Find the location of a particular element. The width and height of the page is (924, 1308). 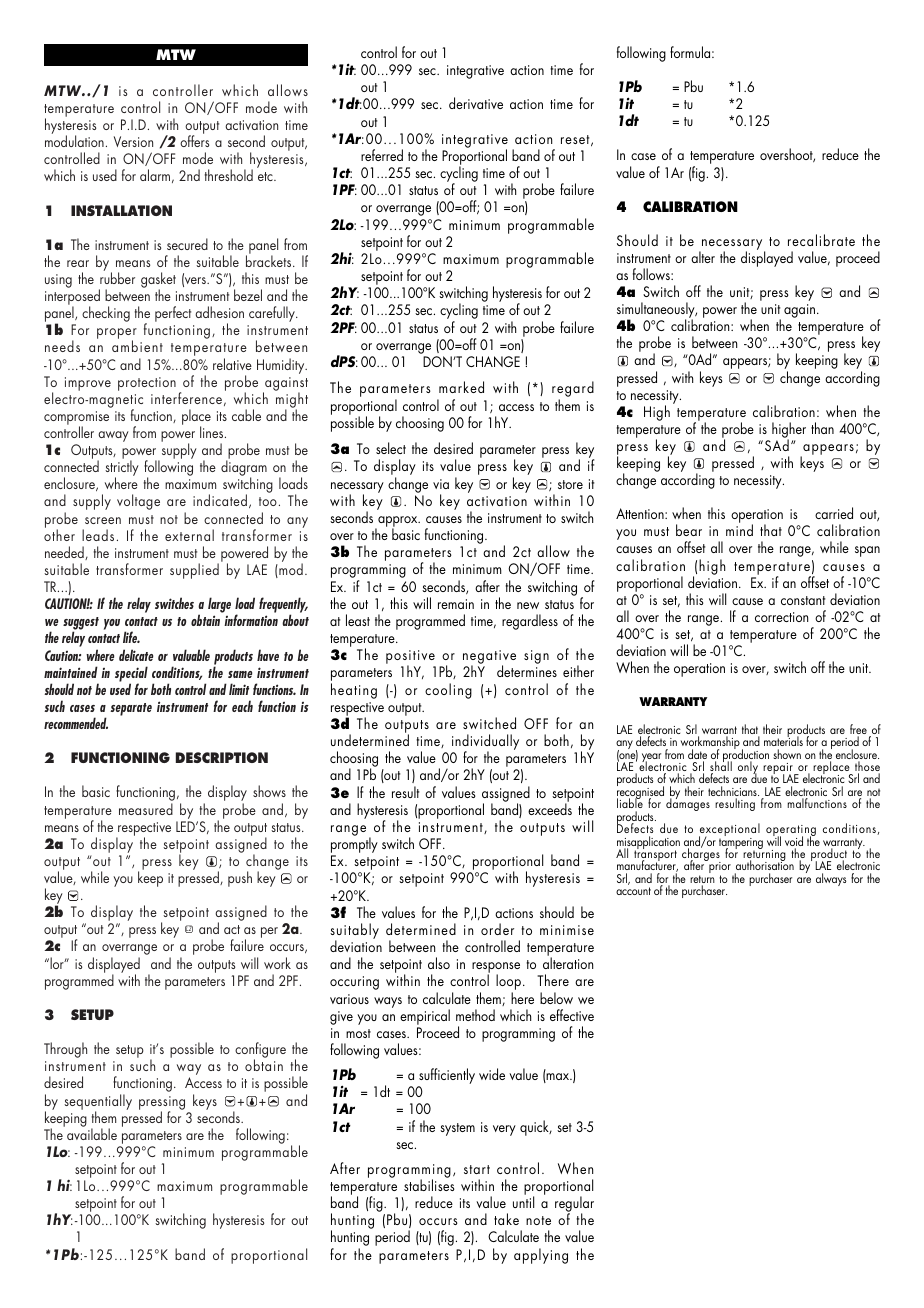

method is located at coordinates (475, 1015).
